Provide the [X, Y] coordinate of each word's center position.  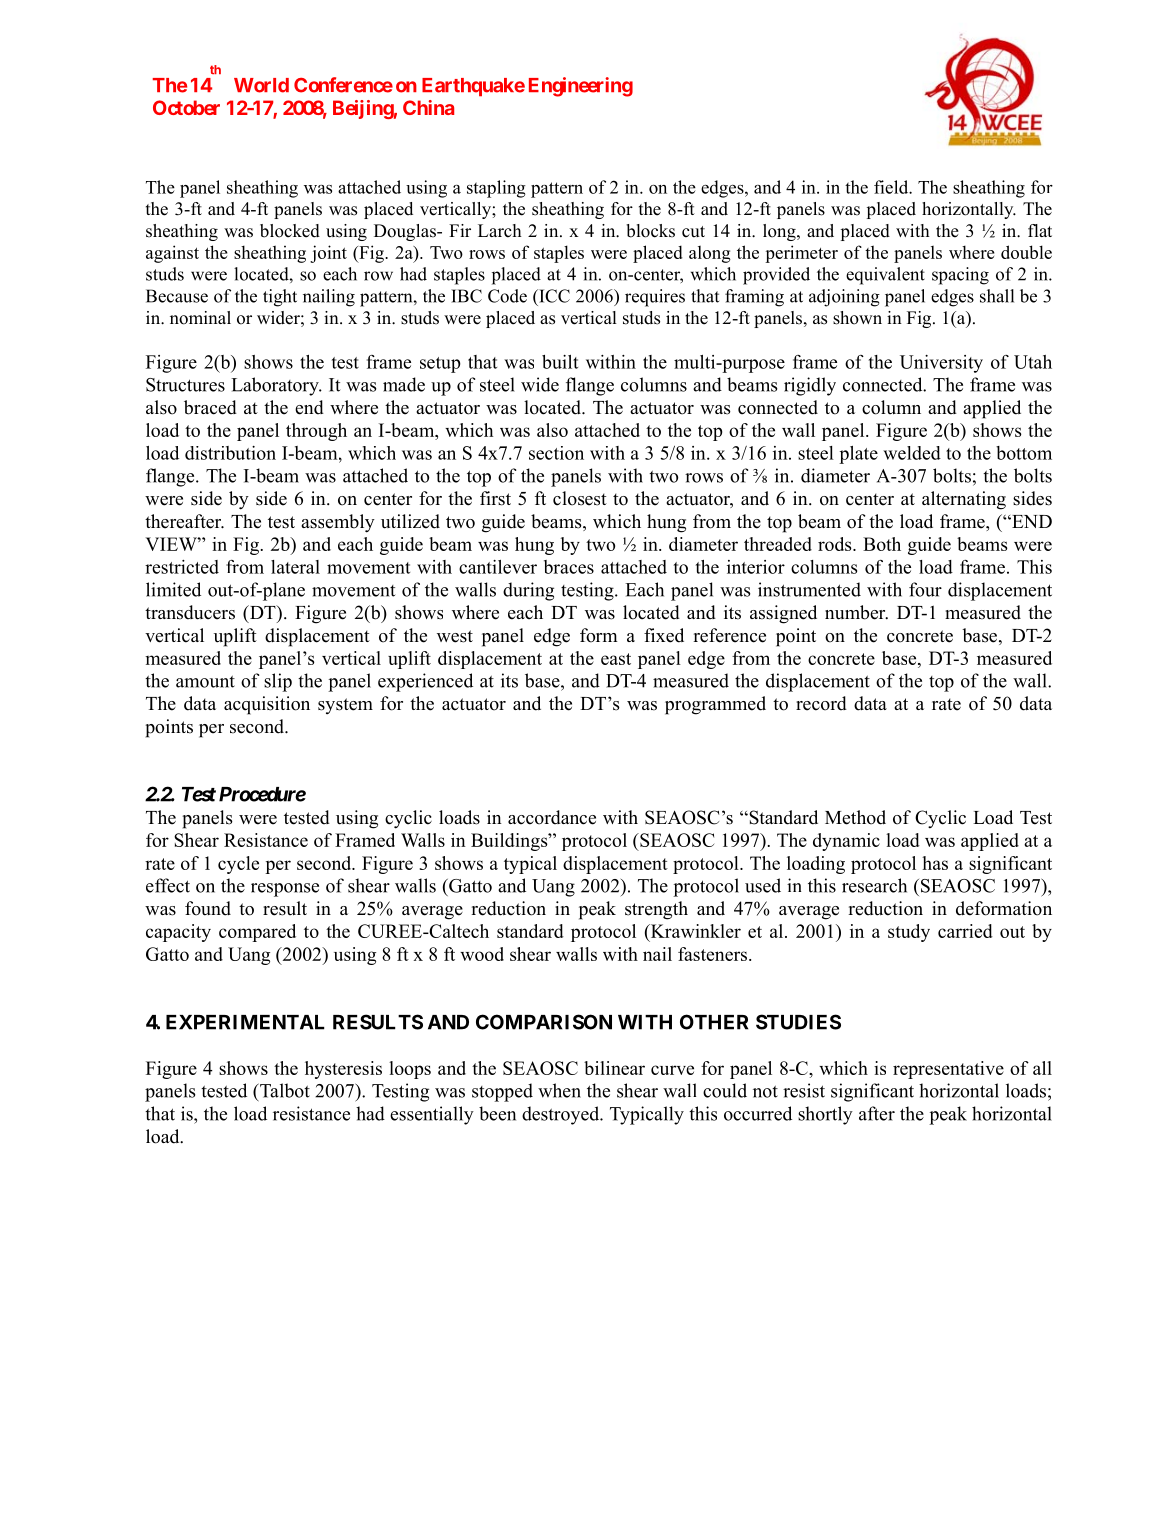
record [821, 703]
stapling [496, 189]
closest [580, 498]
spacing [960, 276]
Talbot [284, 1090]
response [285, 890]
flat [1040, 230]
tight [280, 298]
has [935, 863]
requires [655, 298]
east [616, 659]
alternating [964, 500]
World [261, 85]
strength [656, 910]
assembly [338, 523]
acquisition [267, 705]
